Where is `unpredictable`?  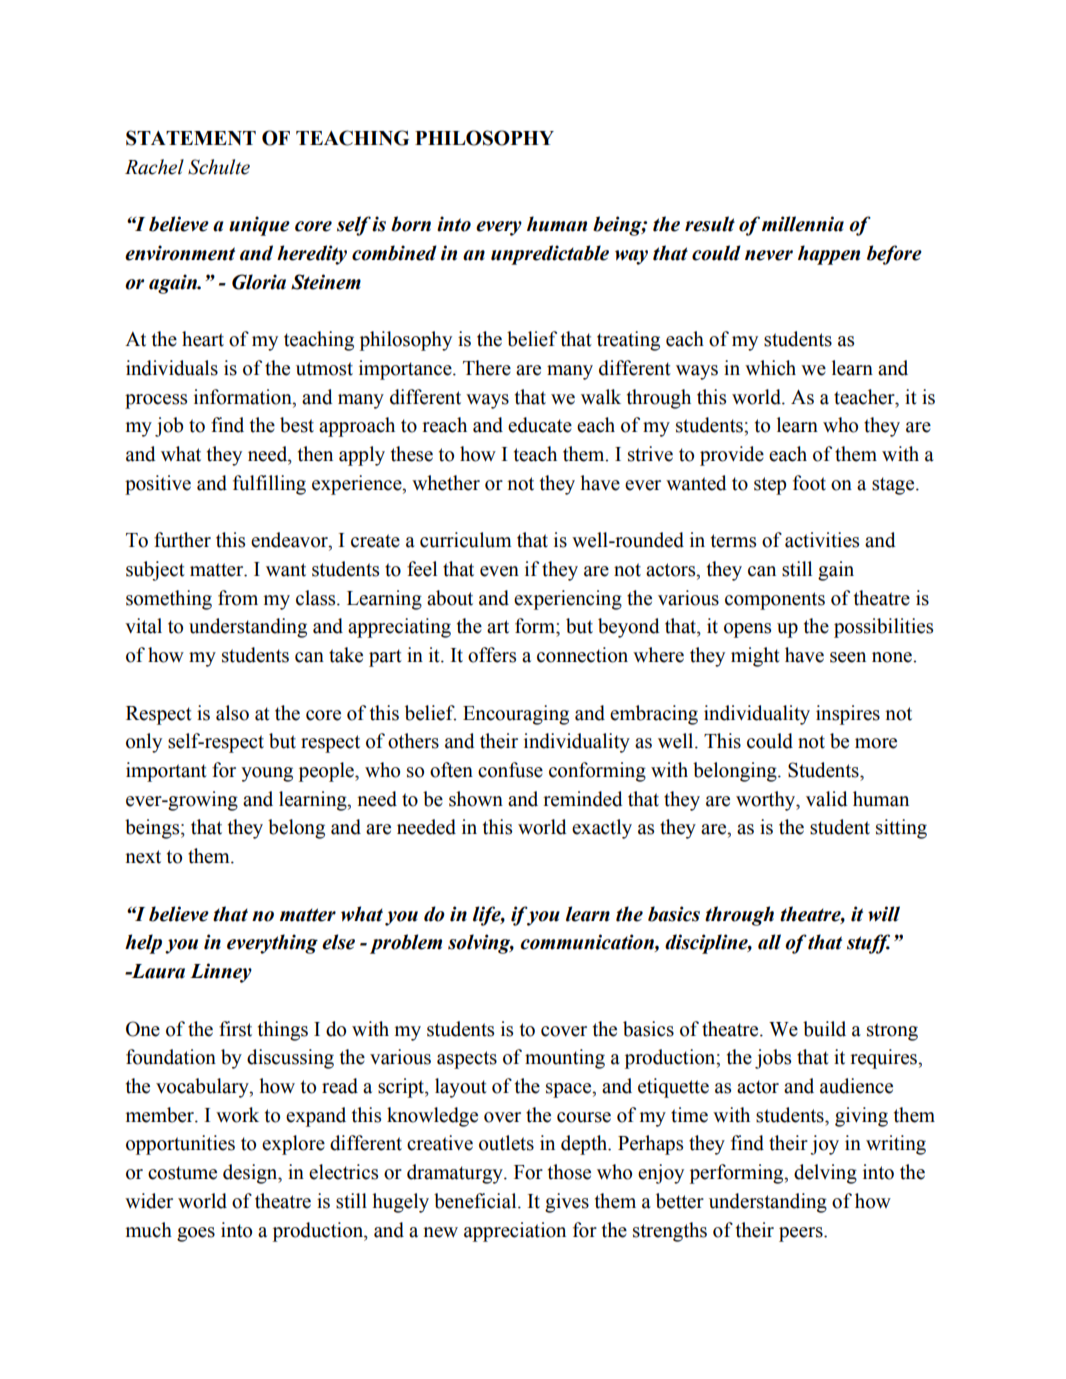
unpredictable is located at coordinates (550, 255).
